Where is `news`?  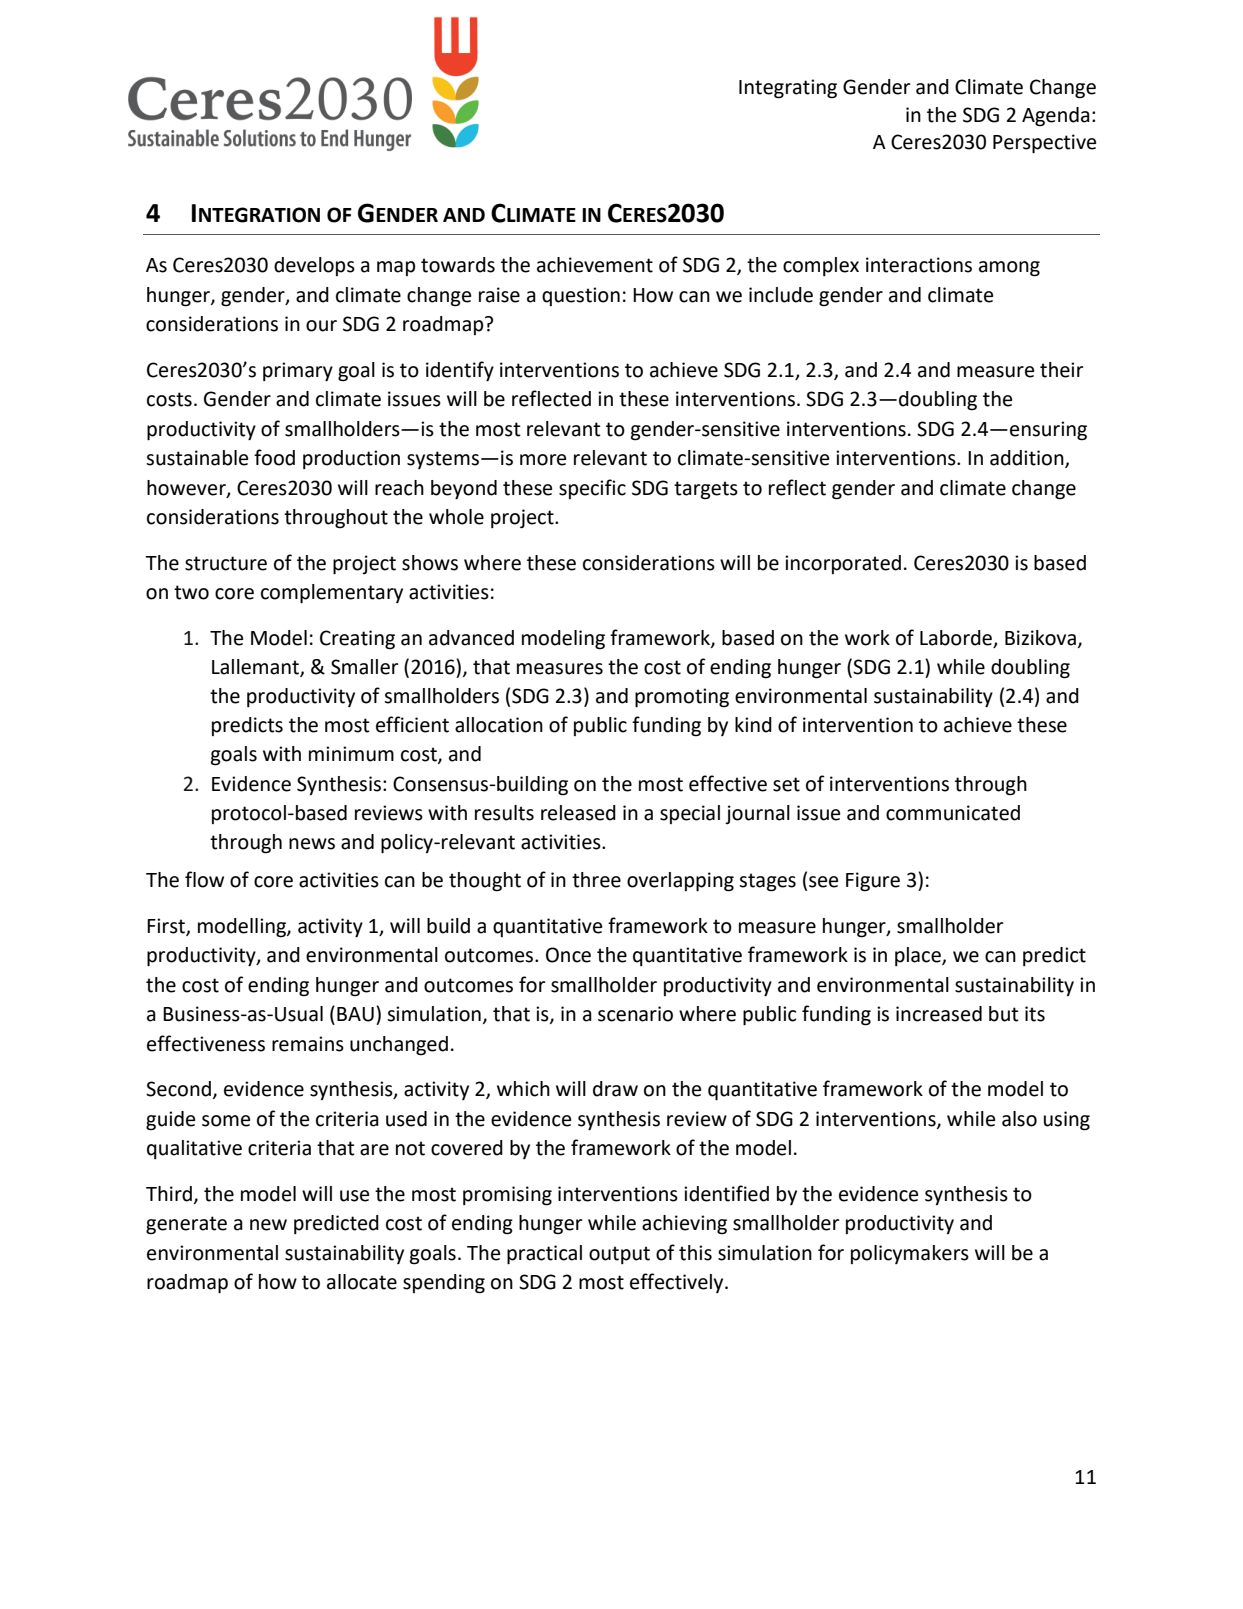
news is located at coordinates (312, 844).
